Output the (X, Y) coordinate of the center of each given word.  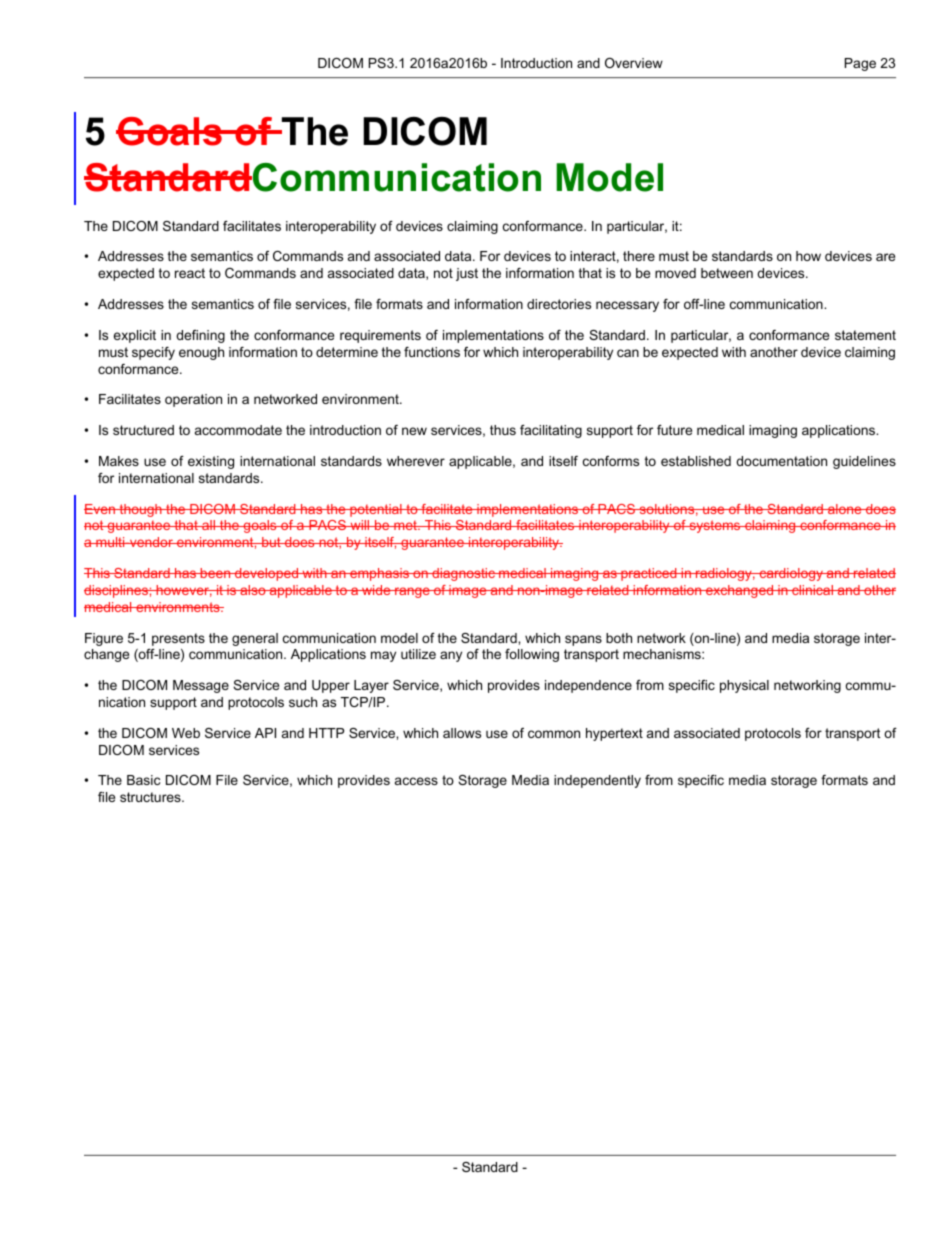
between (727, 273)
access (416, 781)
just (467, 274)
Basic (143, 780)
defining (200, 336)
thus (503, 430)
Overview (634, 63)
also (253, 590)
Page (860, 64)
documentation (781, 461)
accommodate (238, 430)
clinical (812, 590)
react (190, 273)
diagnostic (463, 574)
